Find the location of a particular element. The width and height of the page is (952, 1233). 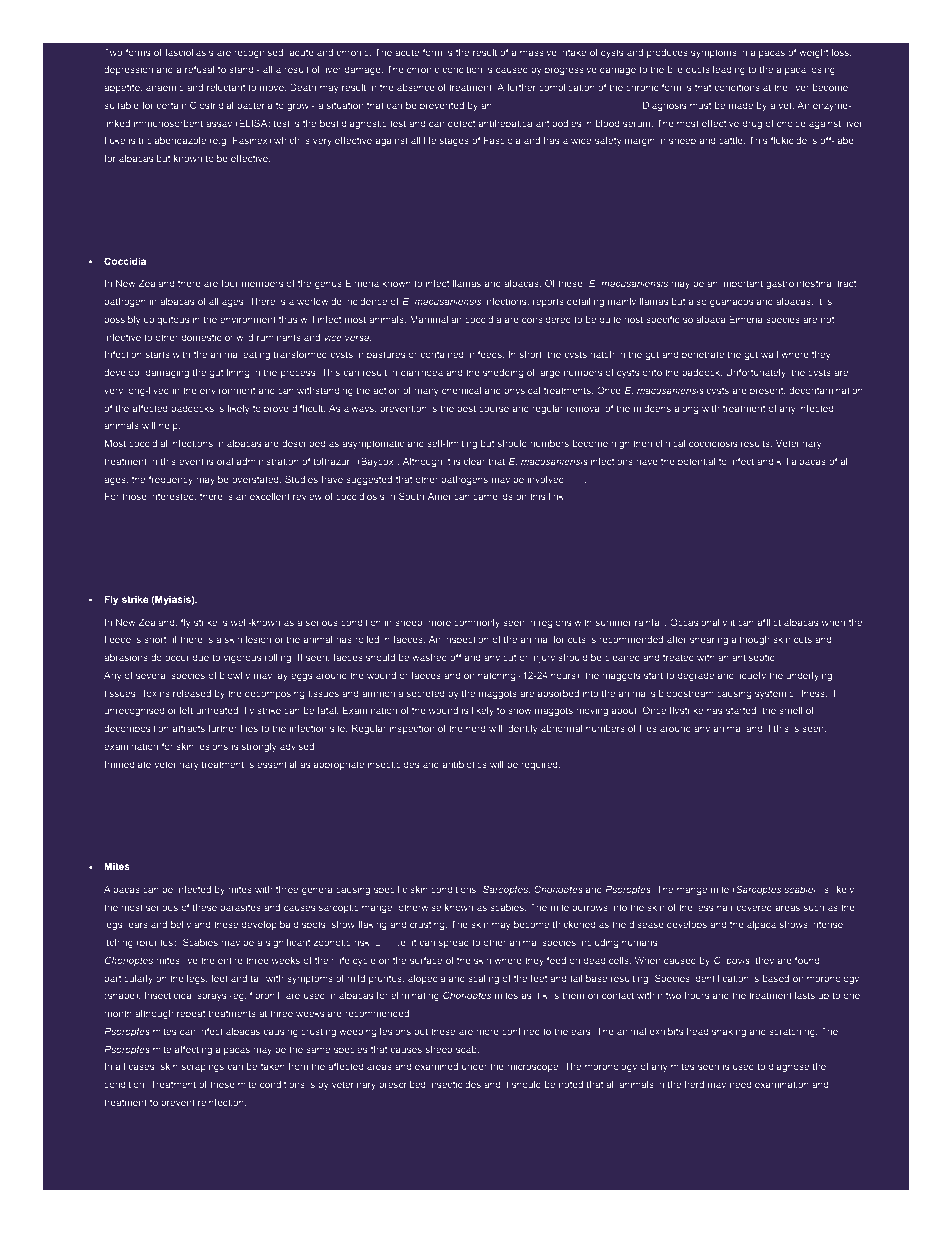

present is located at coordinates (767, 391).
